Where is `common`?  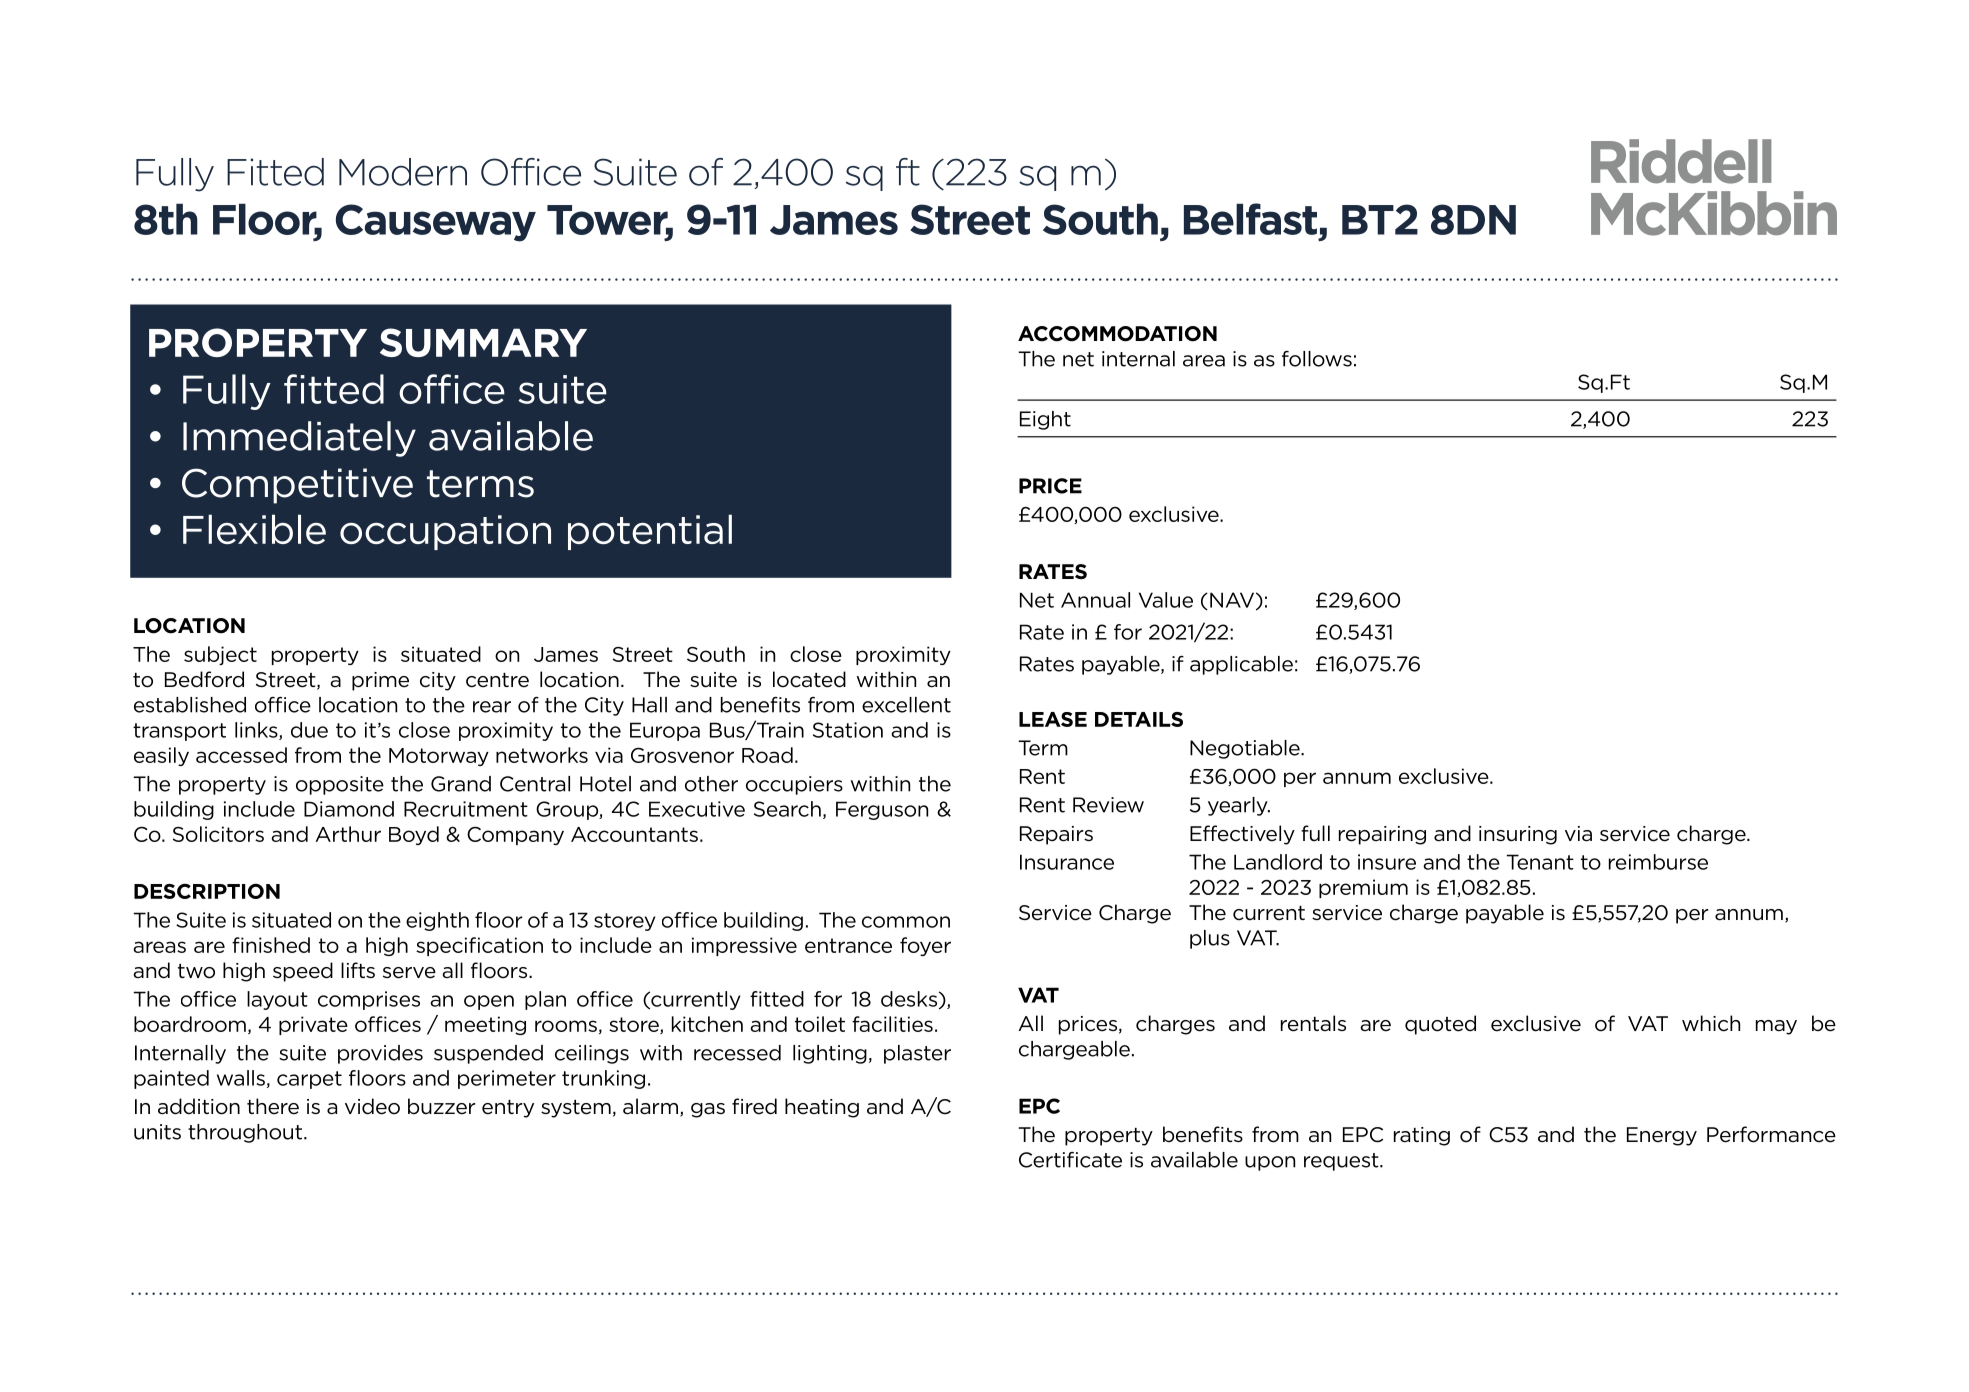
common is located at coordinates (906, 922).
